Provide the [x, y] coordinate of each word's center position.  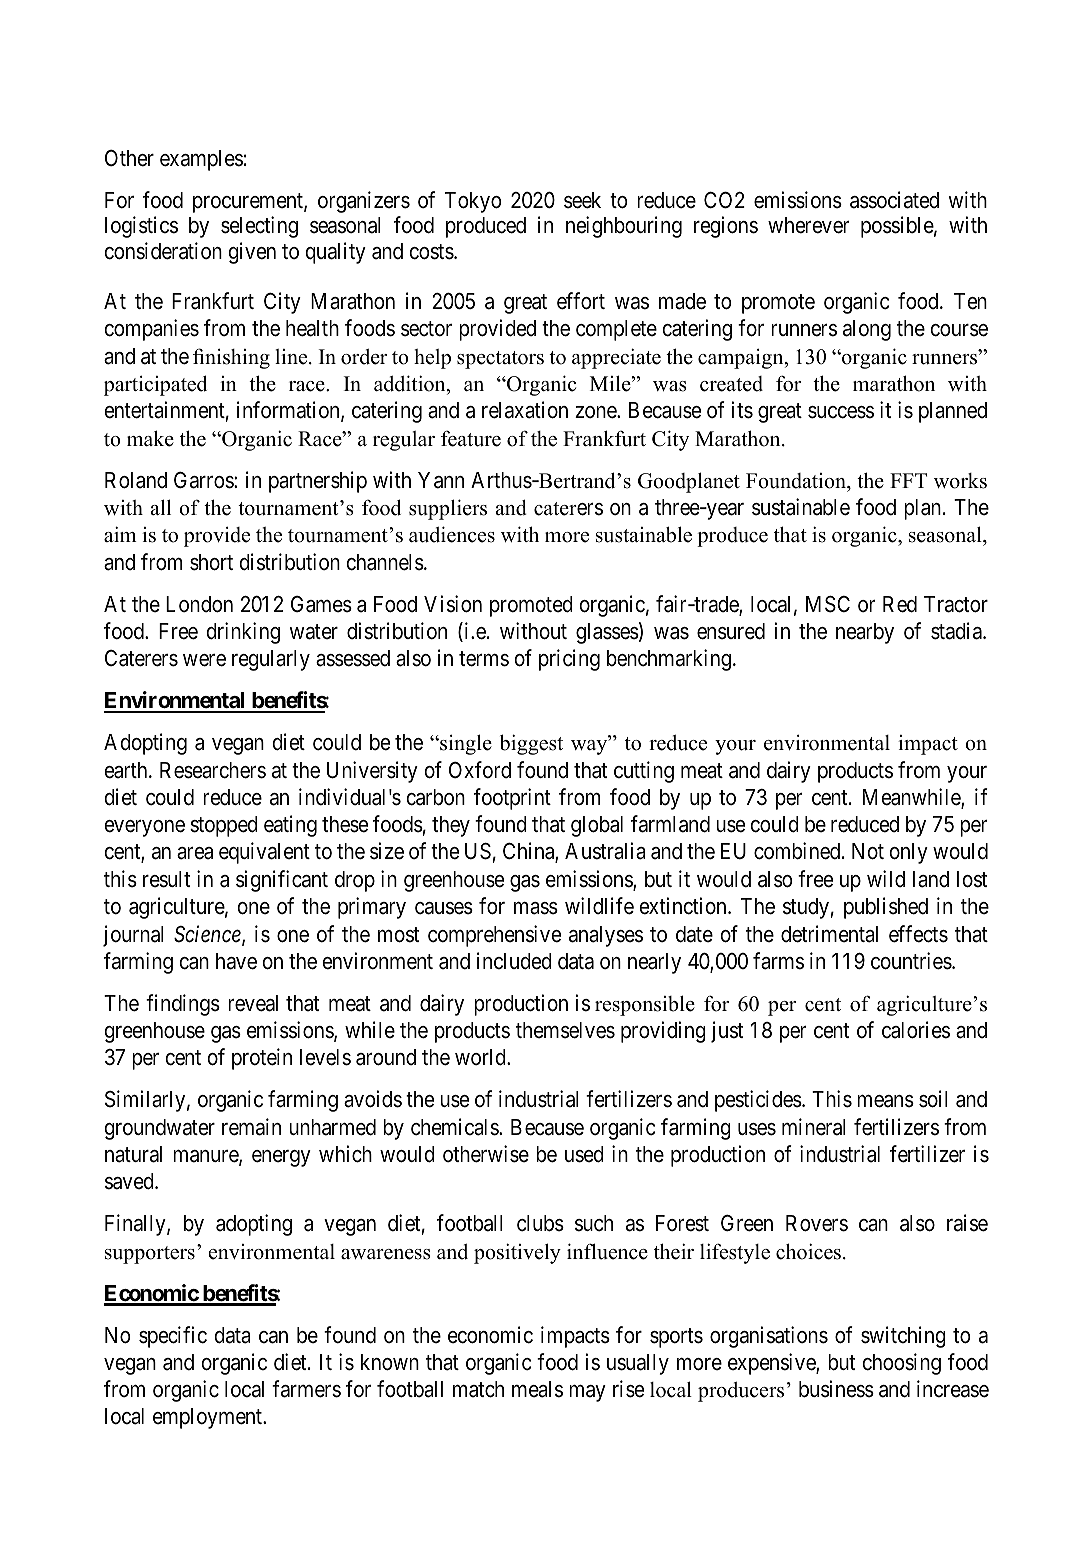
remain [251, 1127]
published [886, 908]
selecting [259, 227]
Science [208, 935]
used [584, 1154]
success [841, 412]
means [885, 1101]
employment [209, 1418]
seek [582, 200]
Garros [204, 480]
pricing [569, 660]
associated [894, 200]
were [204, 660]
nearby [865, 633]
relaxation [525, 410]
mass [536, 908]
